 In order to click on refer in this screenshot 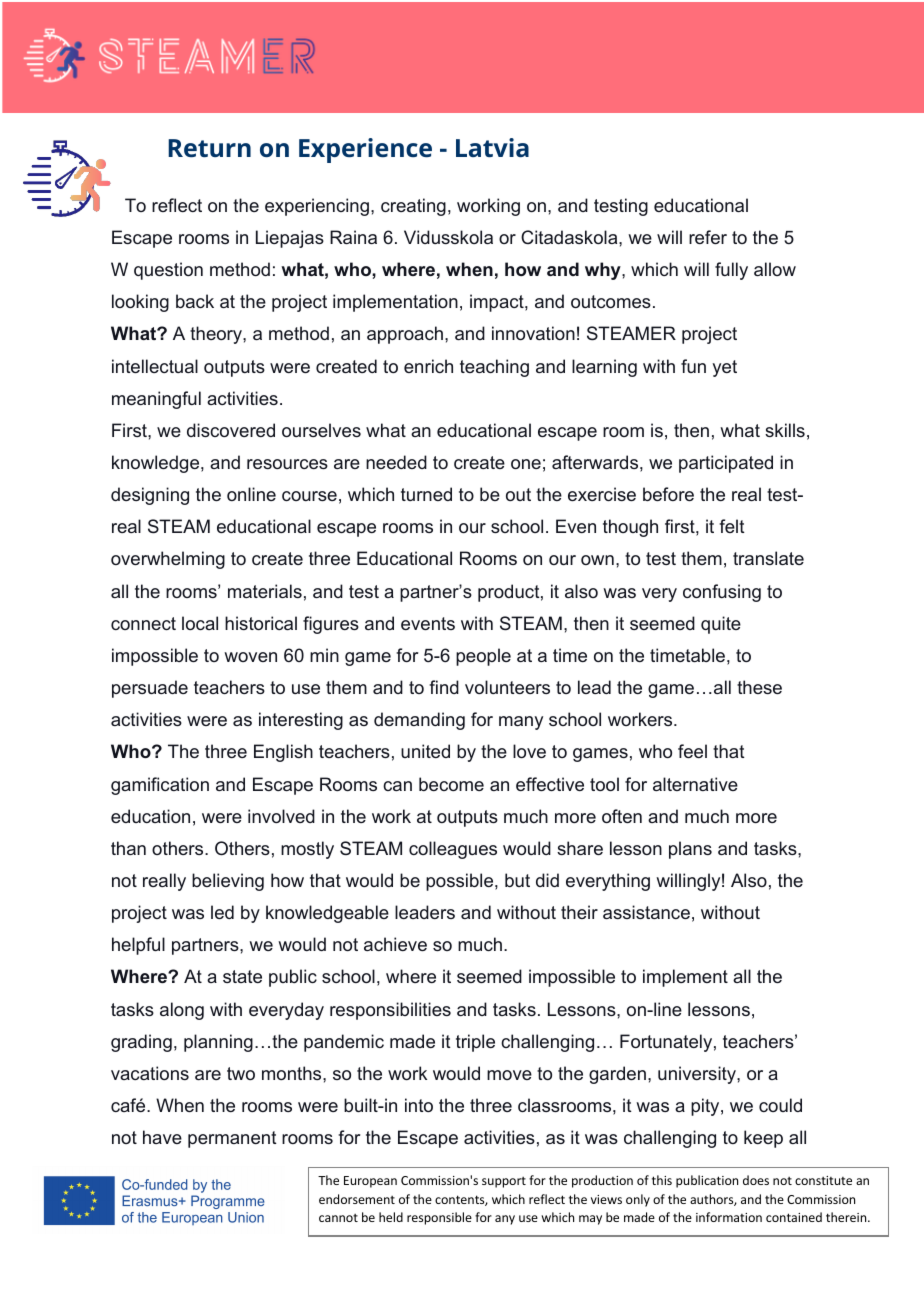, I will do `click(708, 237)`.
